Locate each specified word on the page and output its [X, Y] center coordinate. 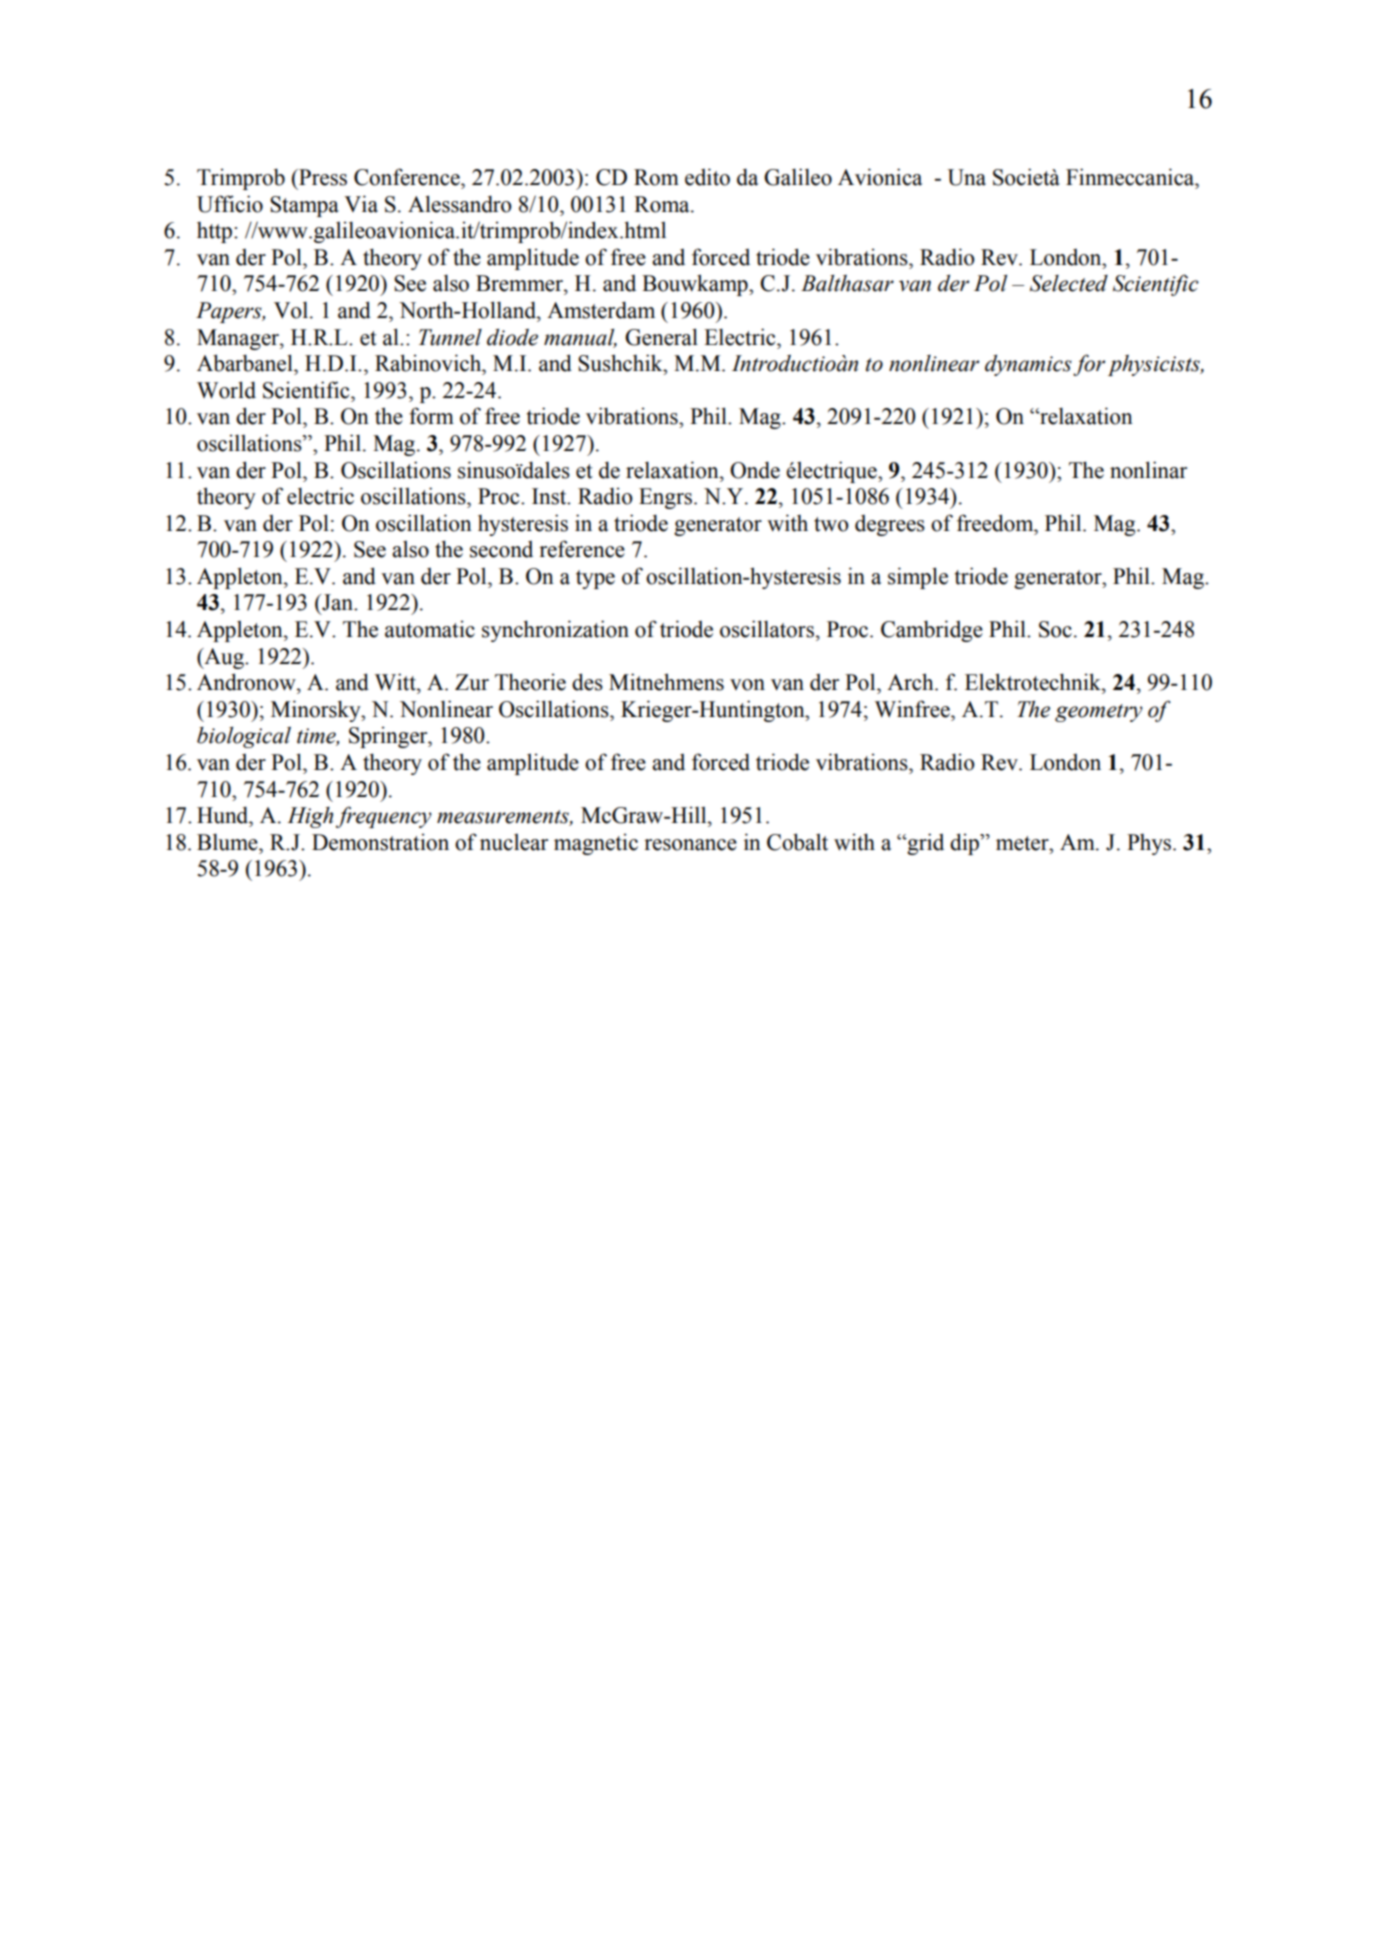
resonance [690, 845]
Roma [663, 204]
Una [966, 177]
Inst [550, 496]
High [310, 817]
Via [361, 204]
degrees [890, 525]
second [501, 549]
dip [965, 844]
